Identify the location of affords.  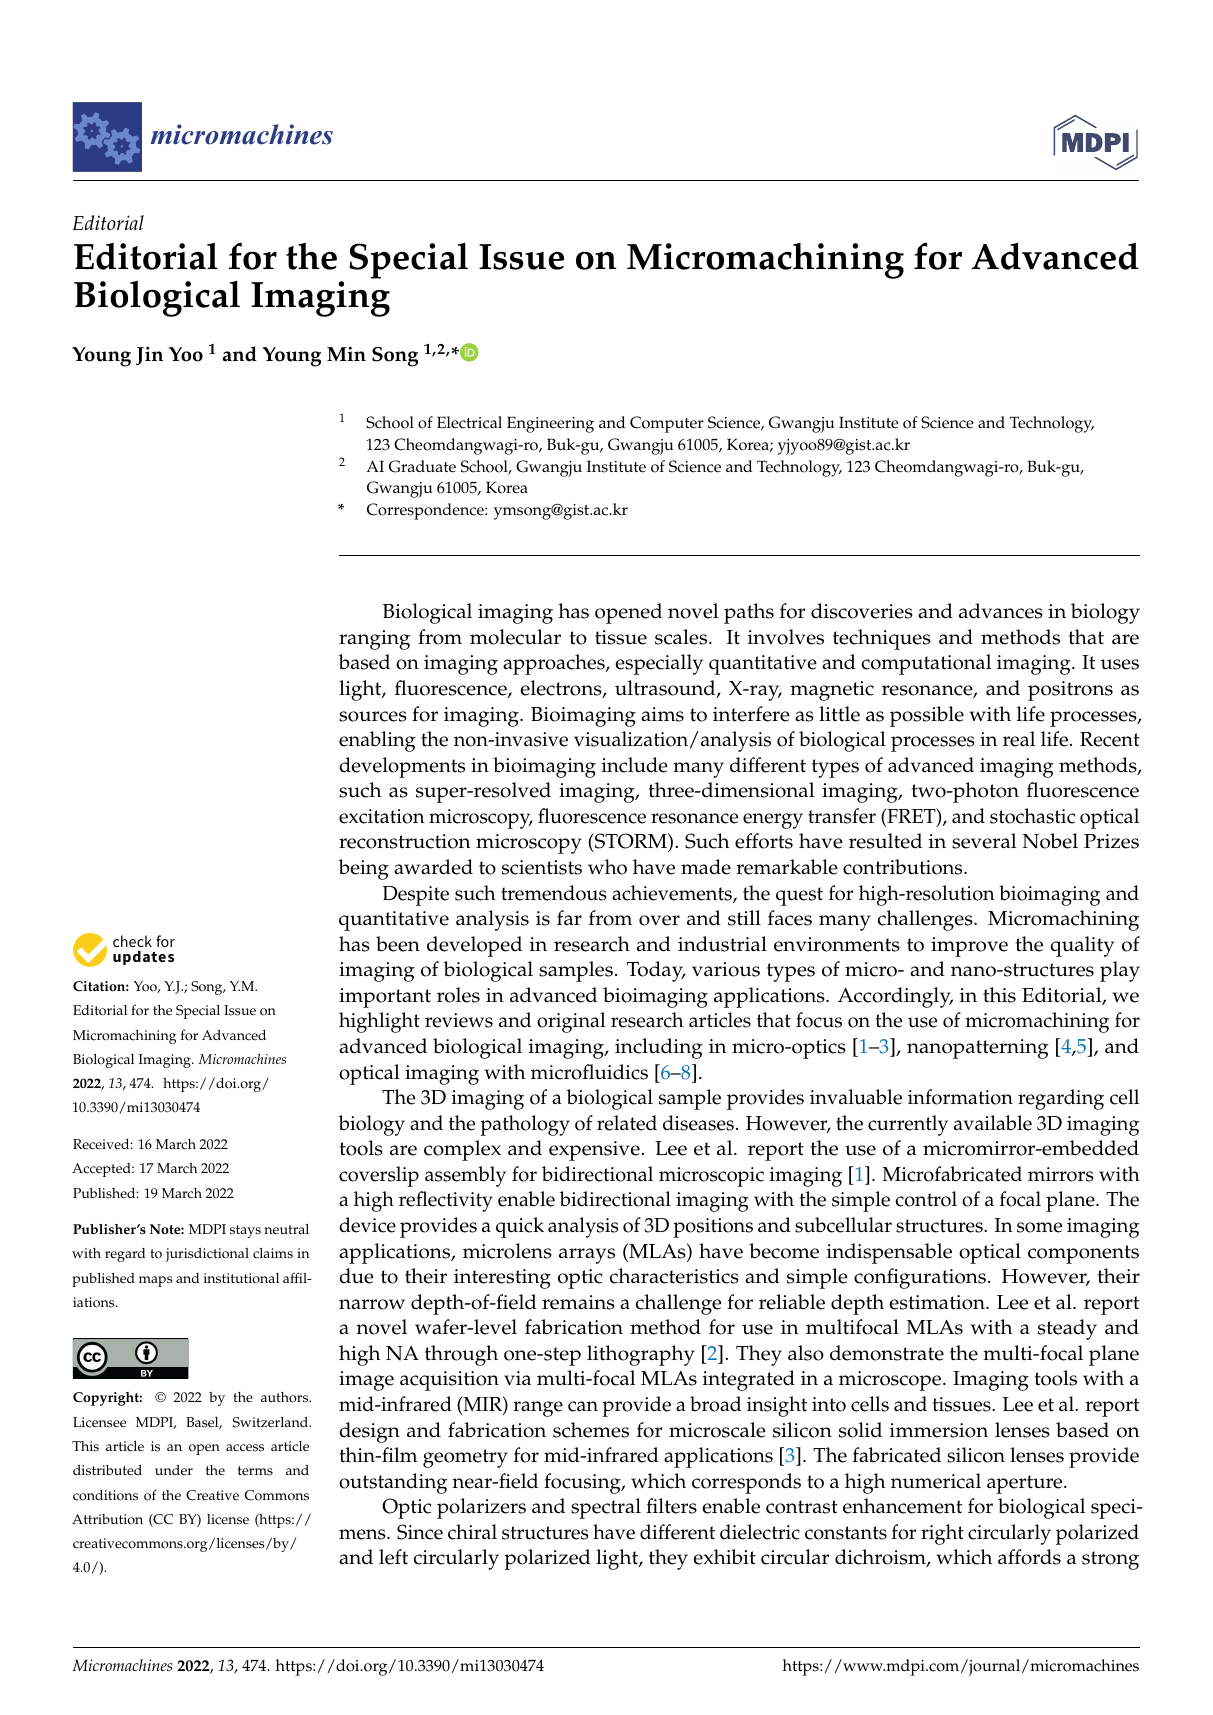
(1029, 1557).
